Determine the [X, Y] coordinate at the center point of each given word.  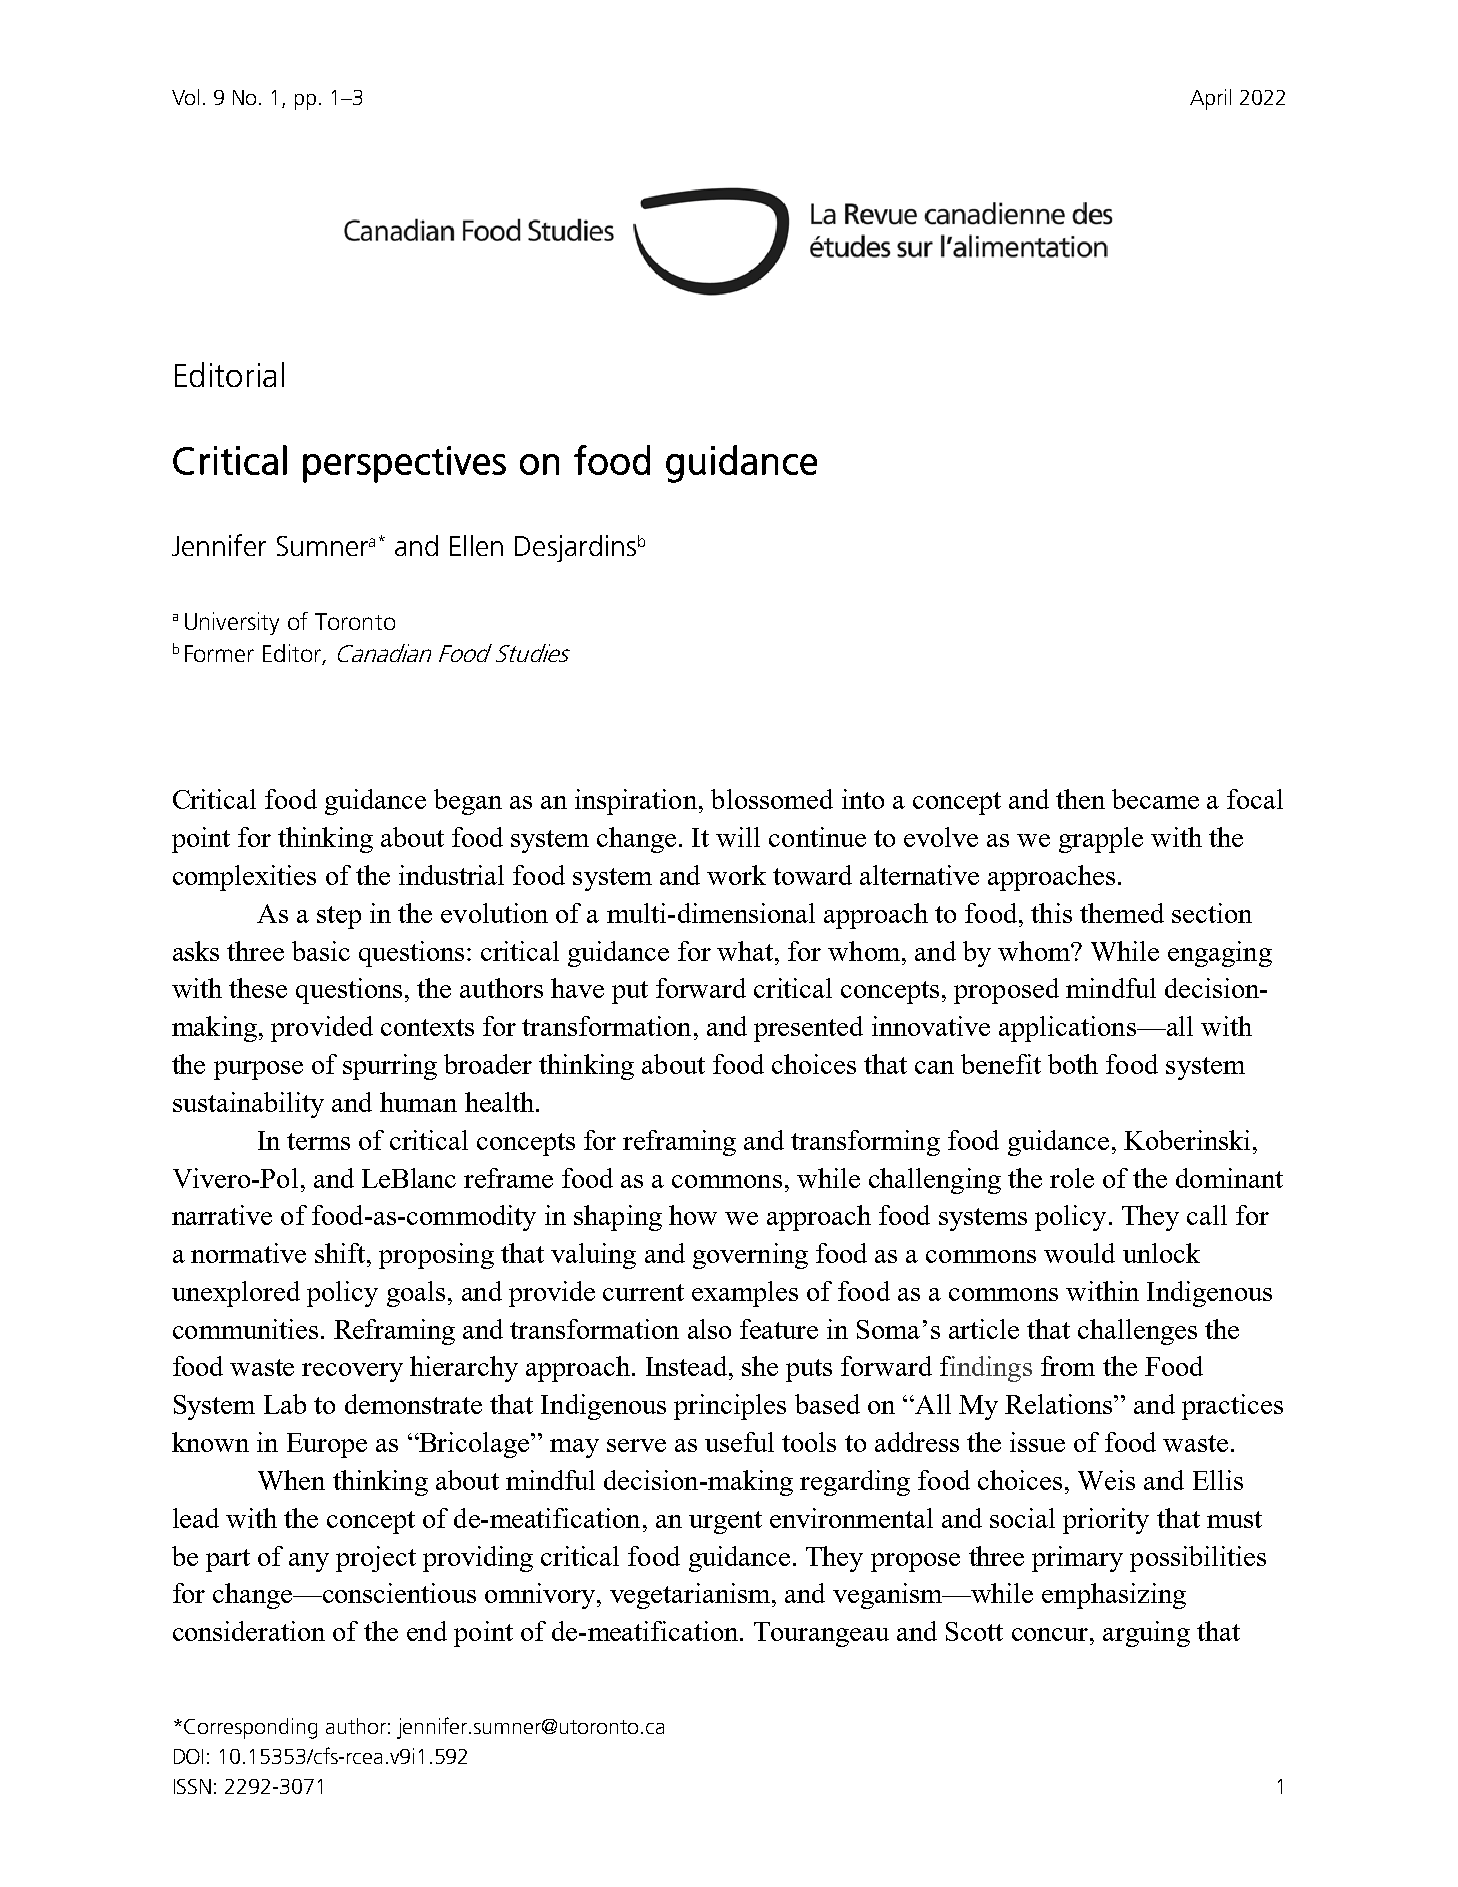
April [1210, 99]
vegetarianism [690, 1596]
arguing [1146, 1634]
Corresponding [250, 1728]
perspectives [404, 464]
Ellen [476, 545]
